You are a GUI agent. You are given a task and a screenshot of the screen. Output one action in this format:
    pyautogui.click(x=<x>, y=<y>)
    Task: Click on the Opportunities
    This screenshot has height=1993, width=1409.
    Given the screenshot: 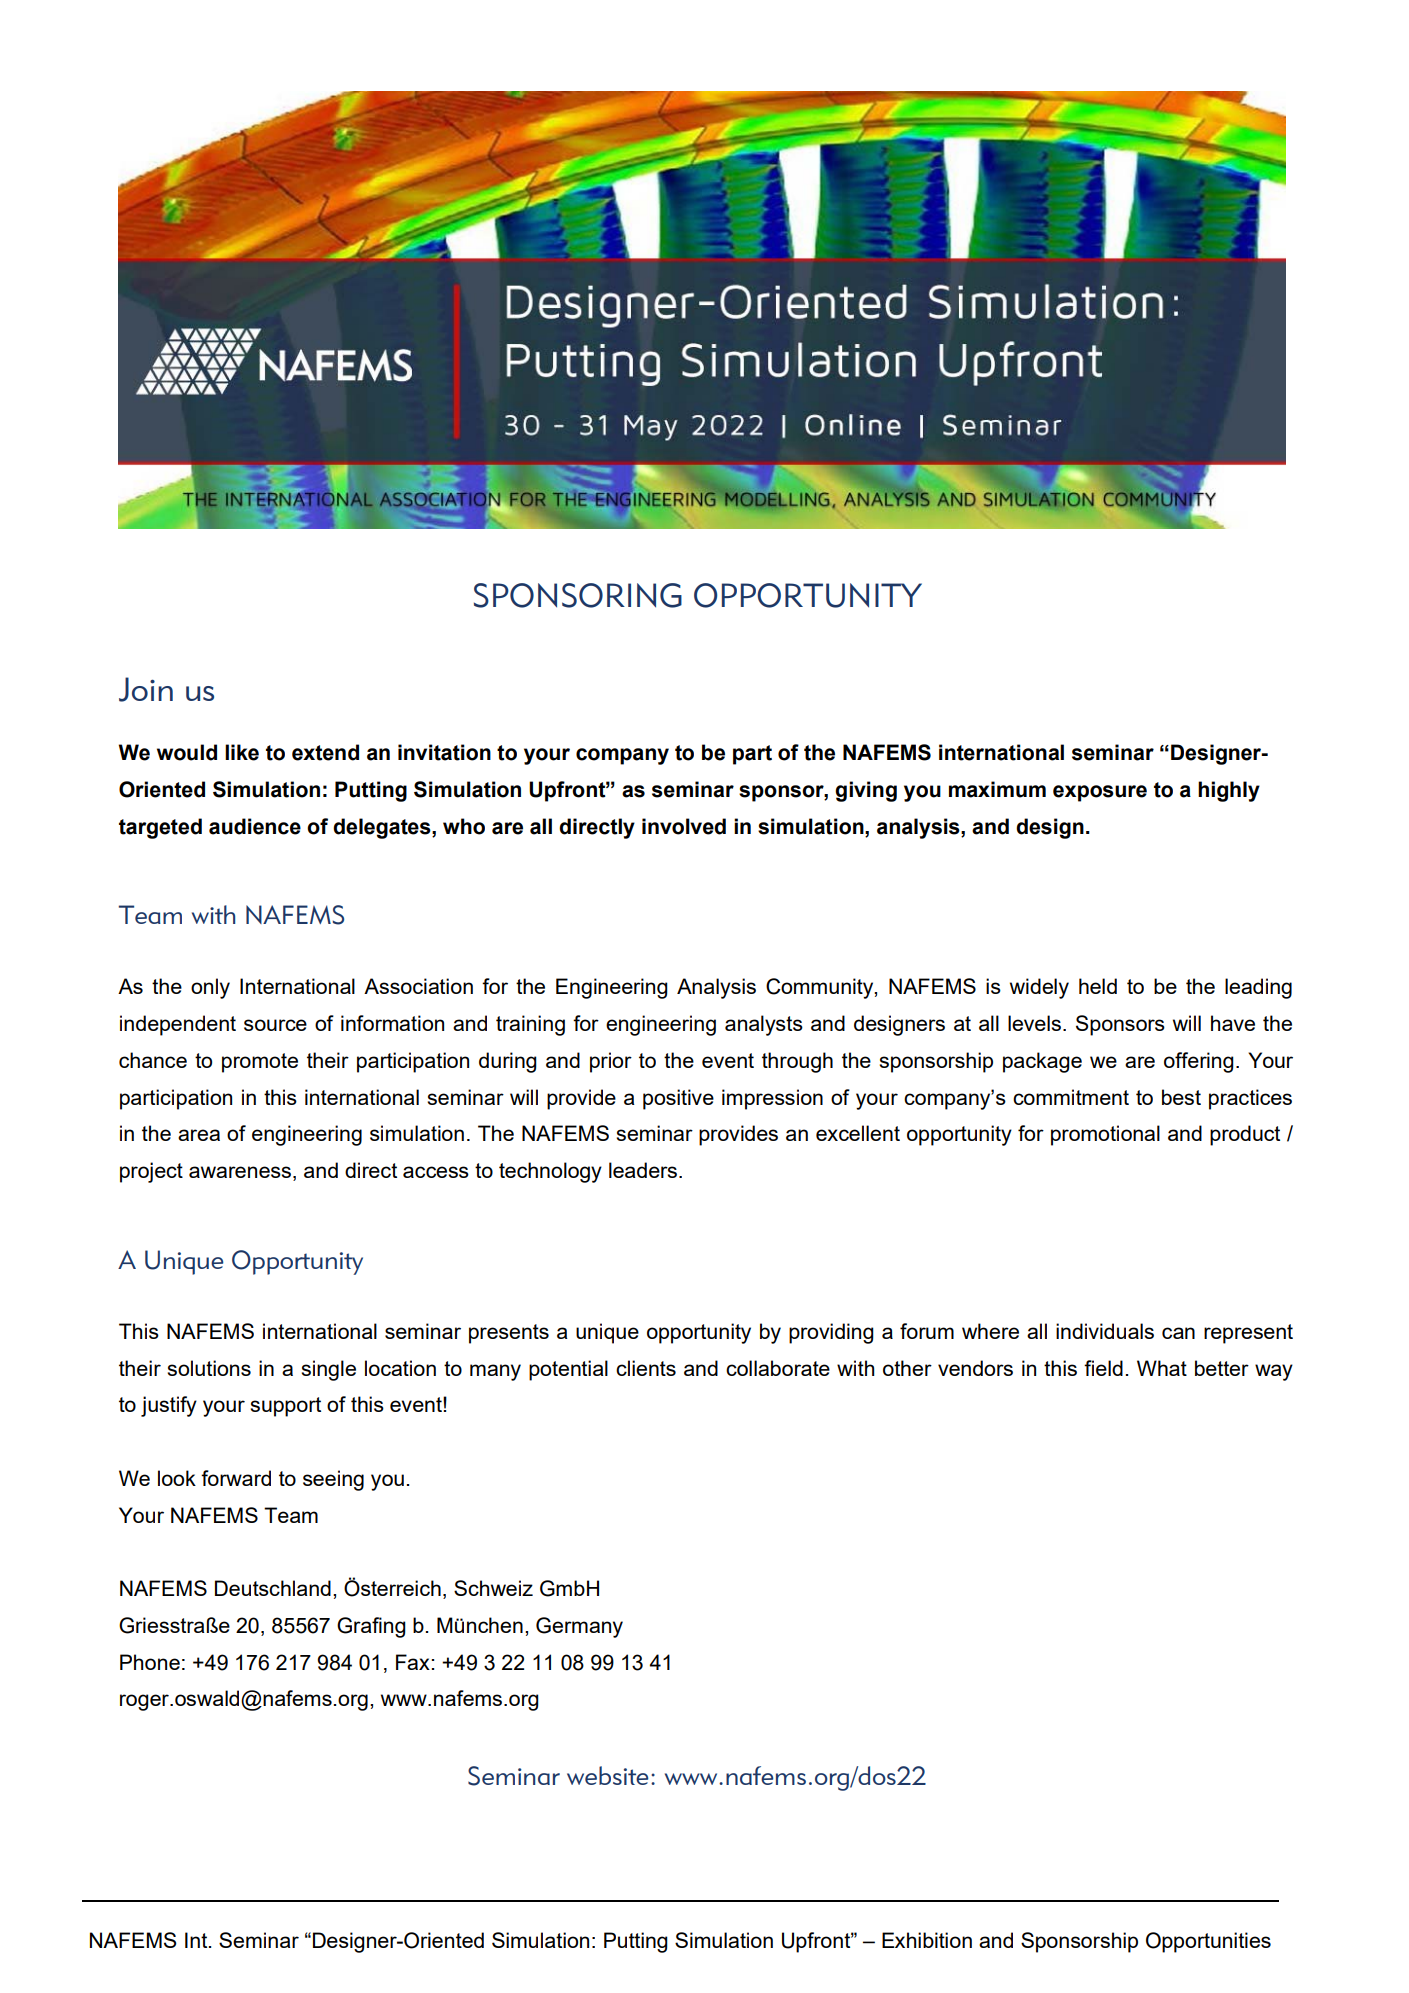 What is the action you would take?
    pyautogui.click(x=1208, y=1942)
